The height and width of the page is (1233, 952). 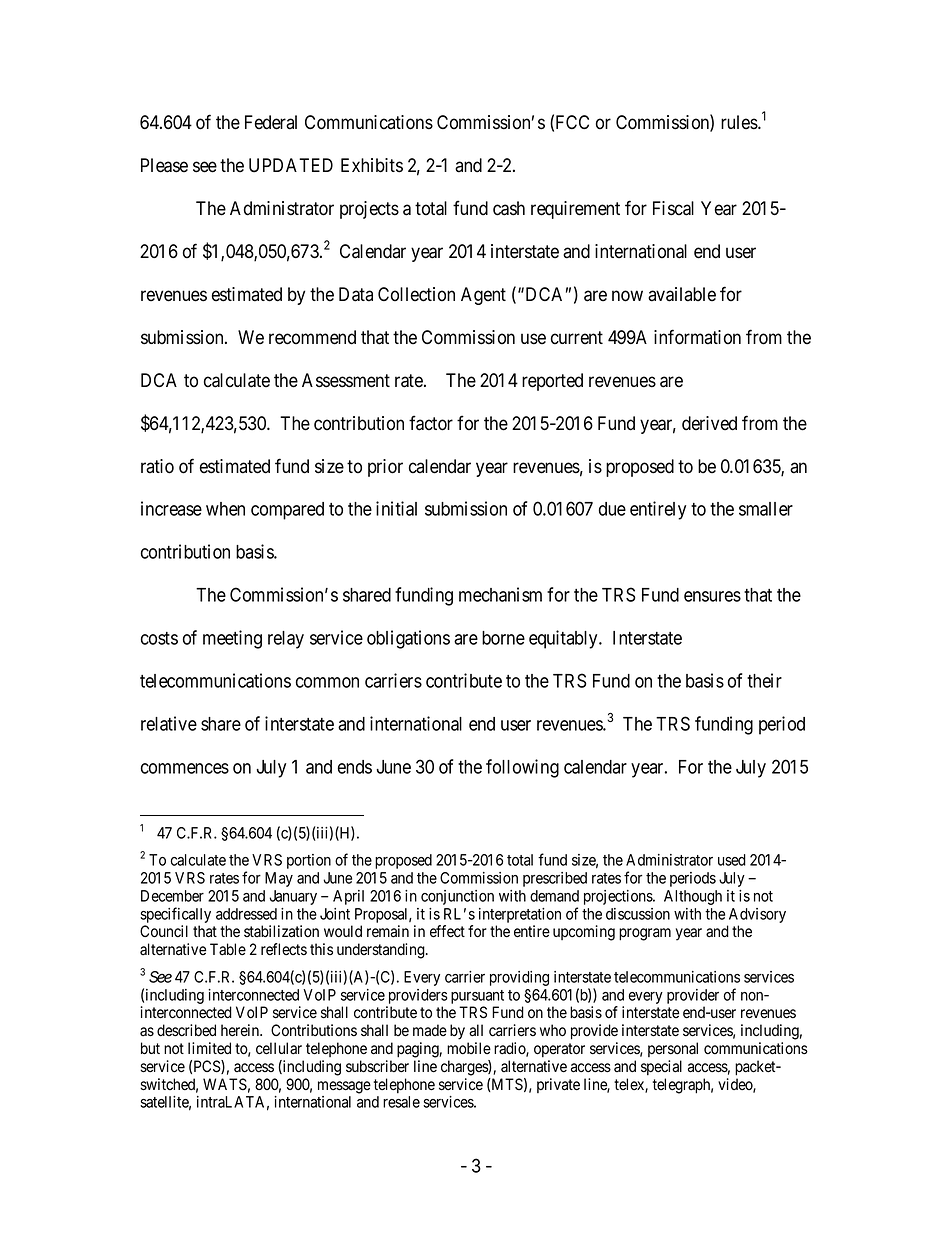 I want to click on special, so click(x=661, y=1067).
